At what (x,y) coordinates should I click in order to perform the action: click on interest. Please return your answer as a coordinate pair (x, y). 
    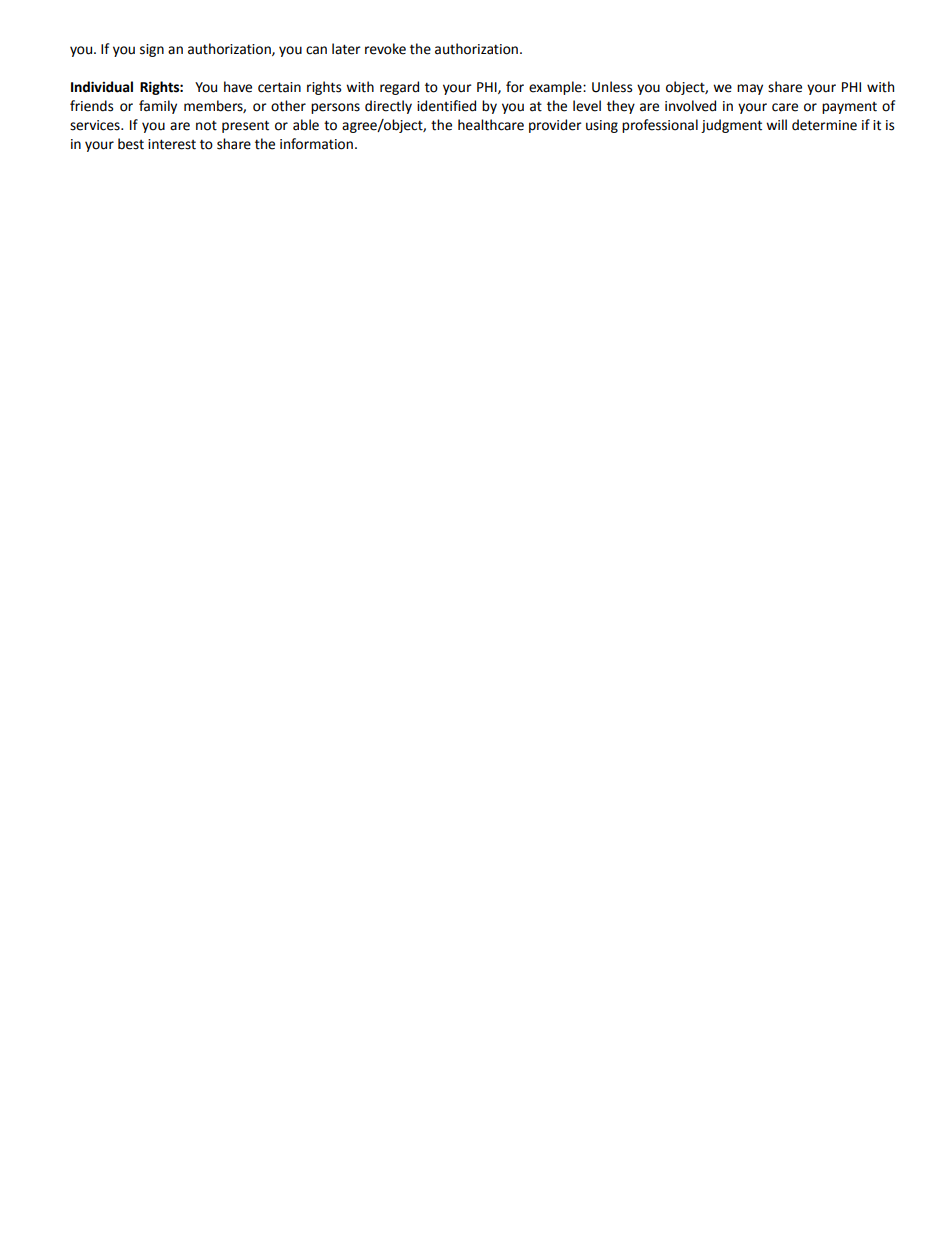
    Looking at the image, I should click on (172, 144).
